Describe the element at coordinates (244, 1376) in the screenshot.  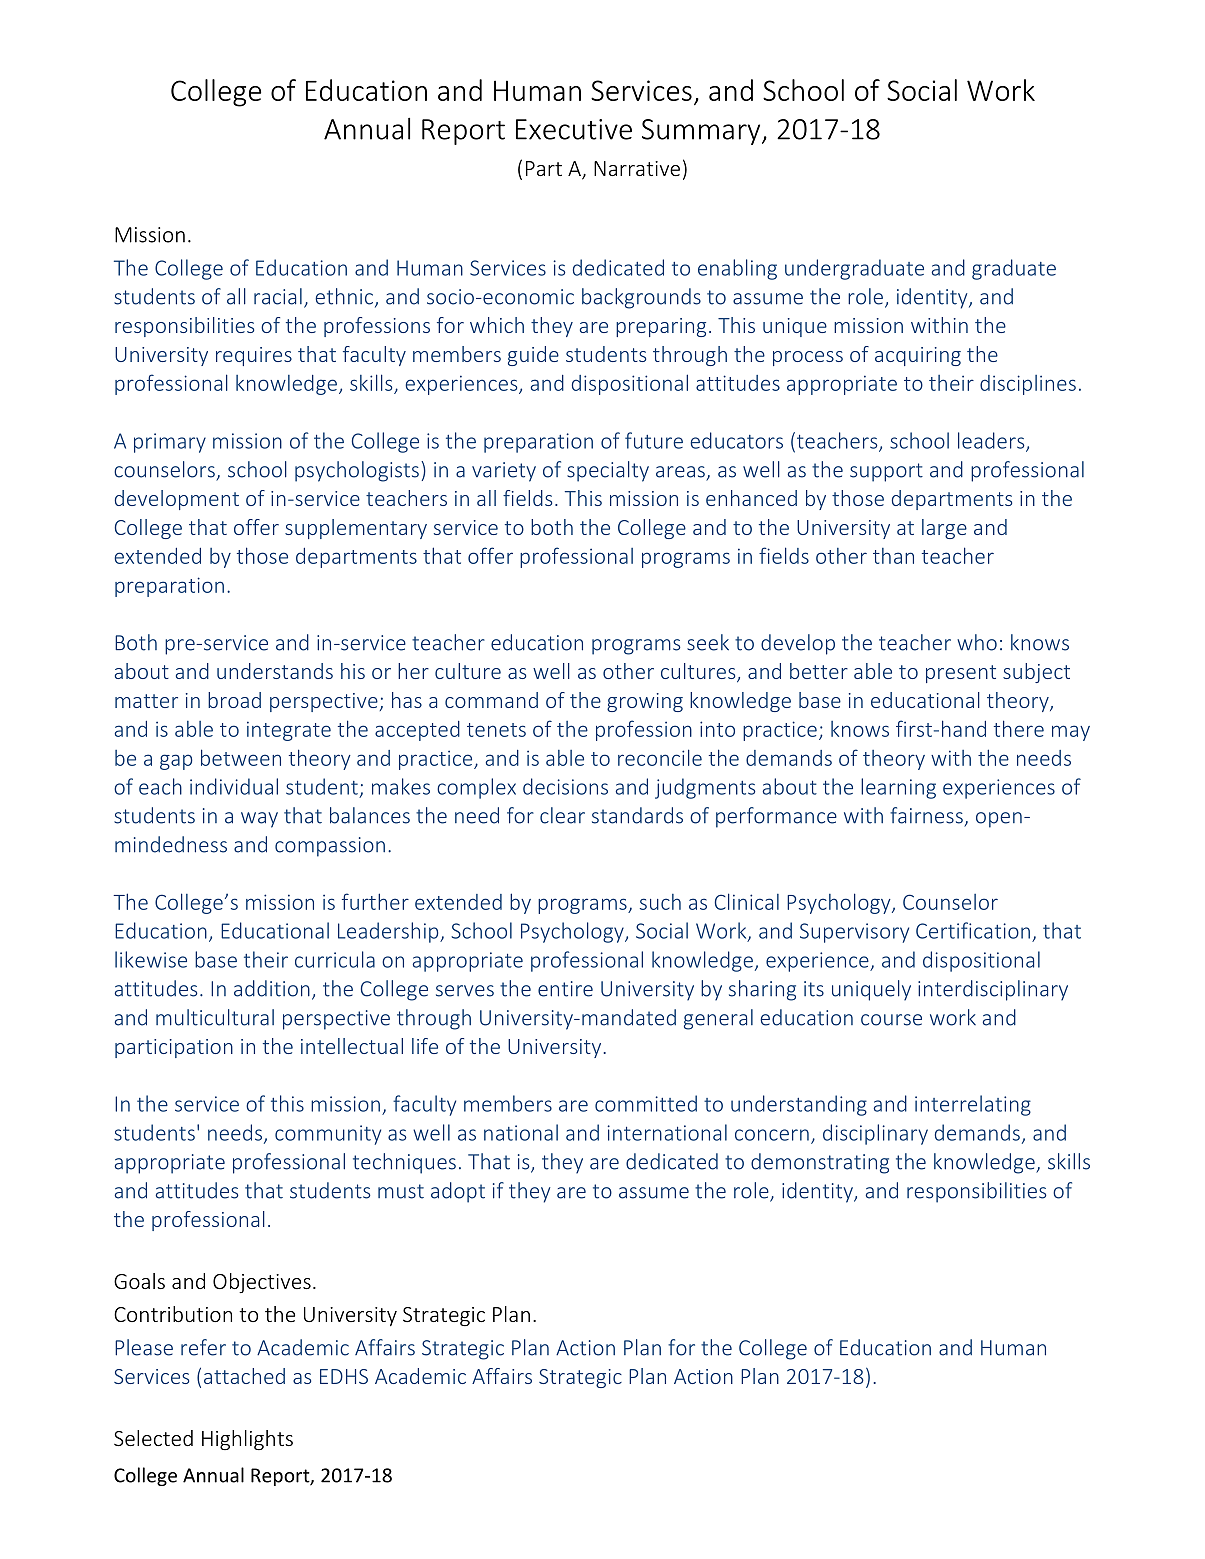
I see `attached` at that location.
